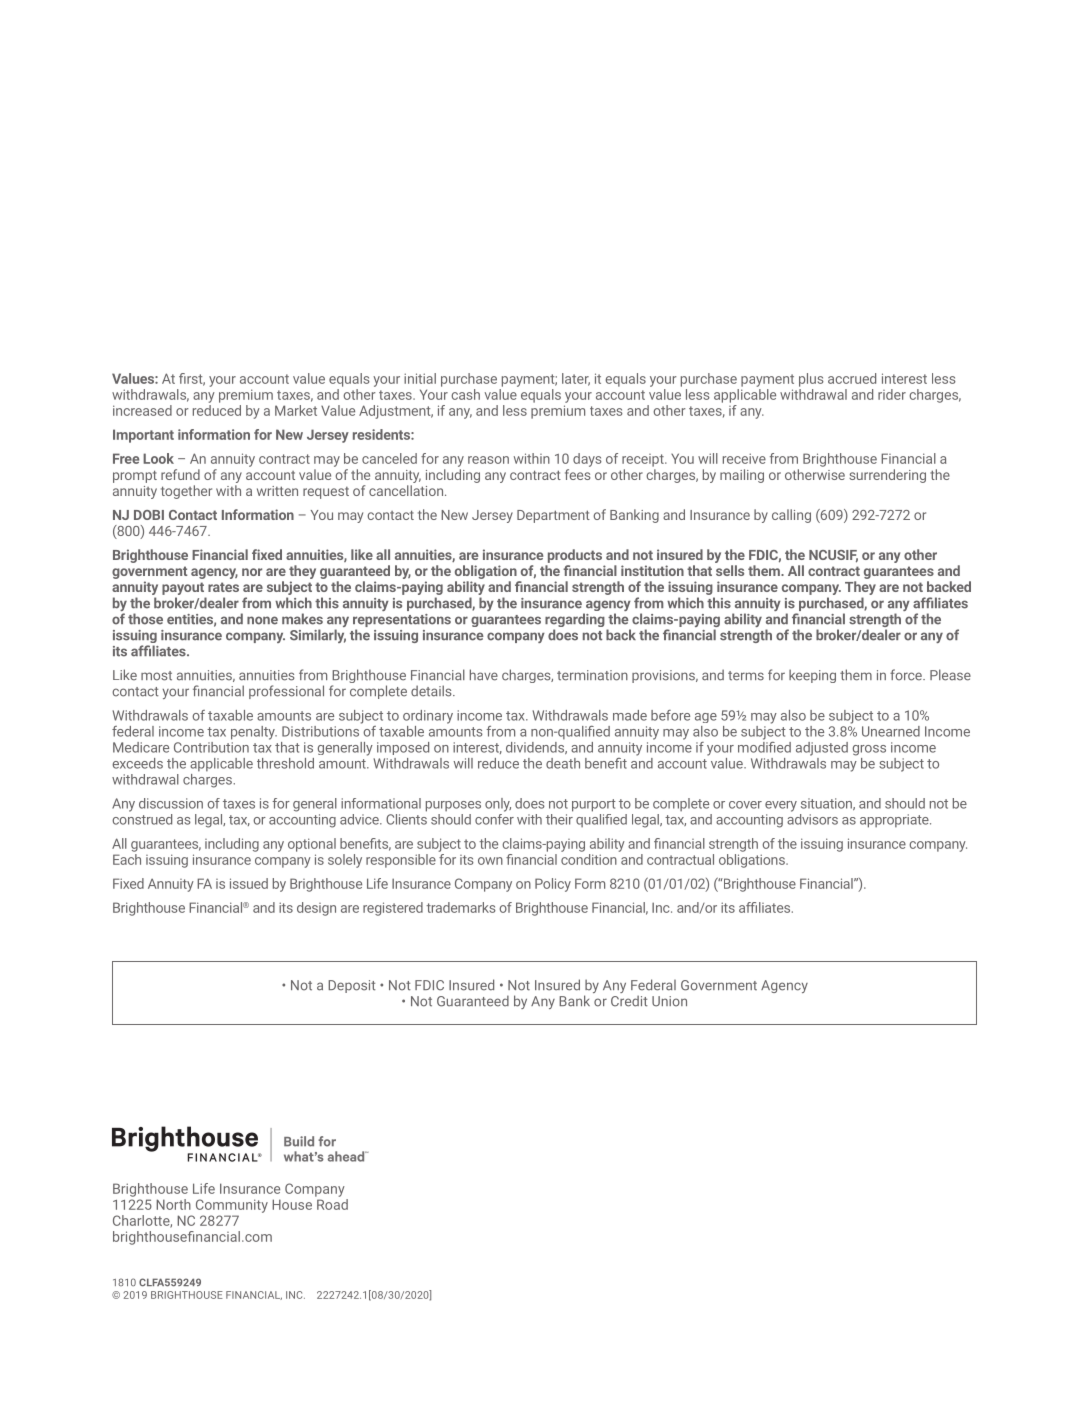 The width and height of the document is (1090, 1411). I want to click on Road, so click(331, 1203).
